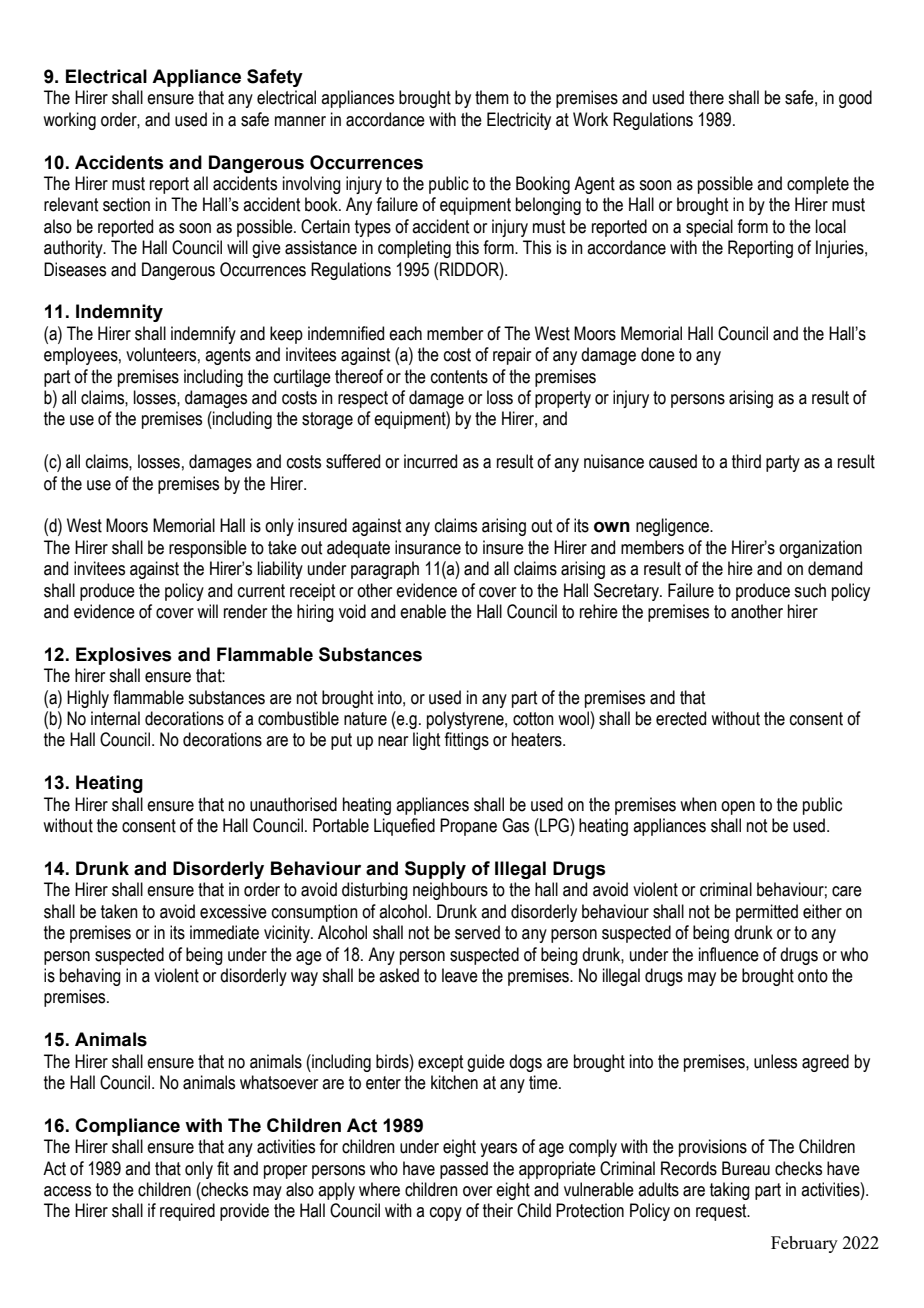 The width and height of the image is (924, 1308). I want to click on influence, so click(729, 954).
